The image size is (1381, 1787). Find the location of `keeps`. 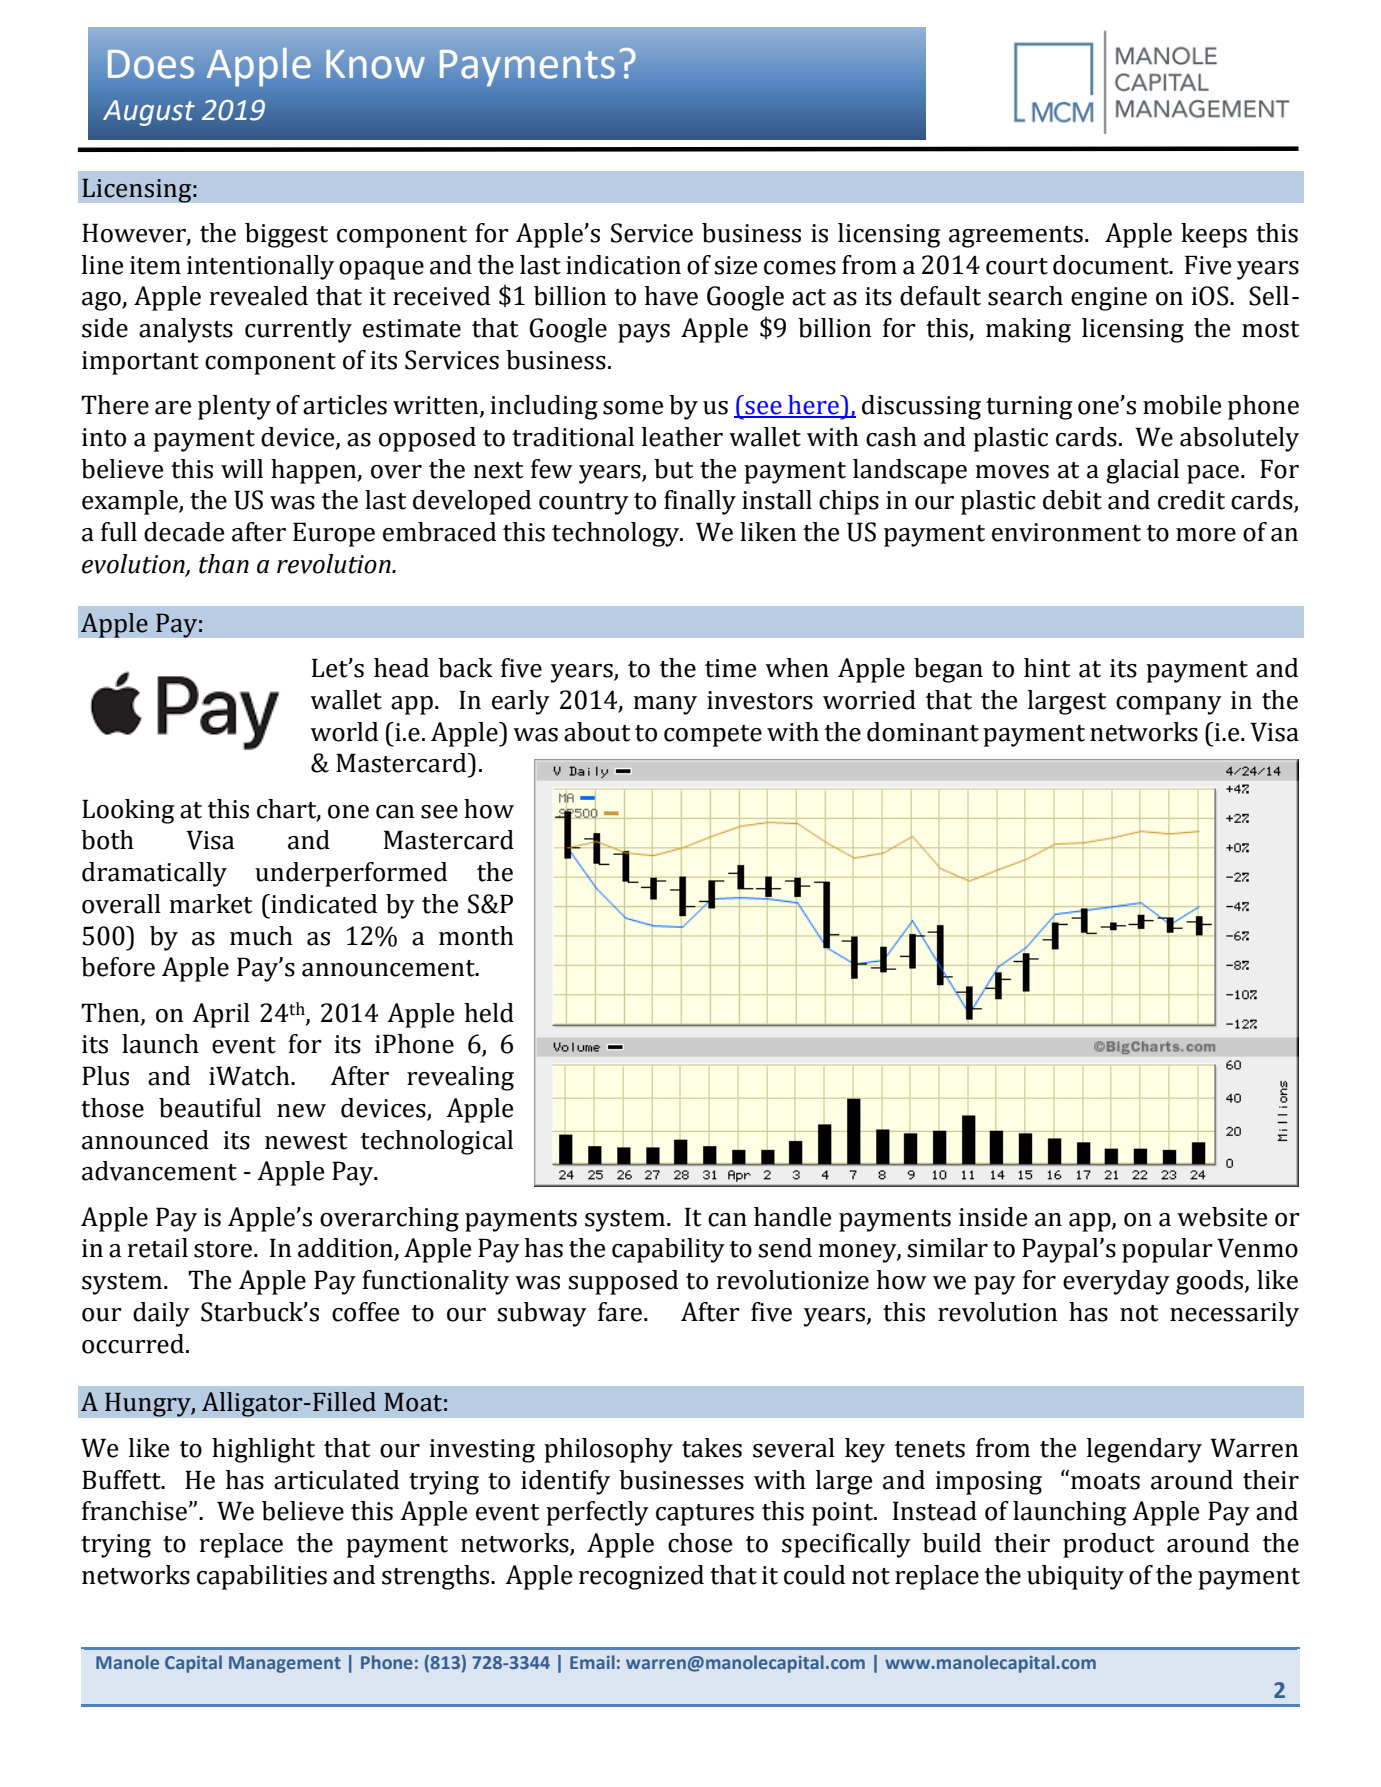

keeps is located at coordinates (1214, 235).
